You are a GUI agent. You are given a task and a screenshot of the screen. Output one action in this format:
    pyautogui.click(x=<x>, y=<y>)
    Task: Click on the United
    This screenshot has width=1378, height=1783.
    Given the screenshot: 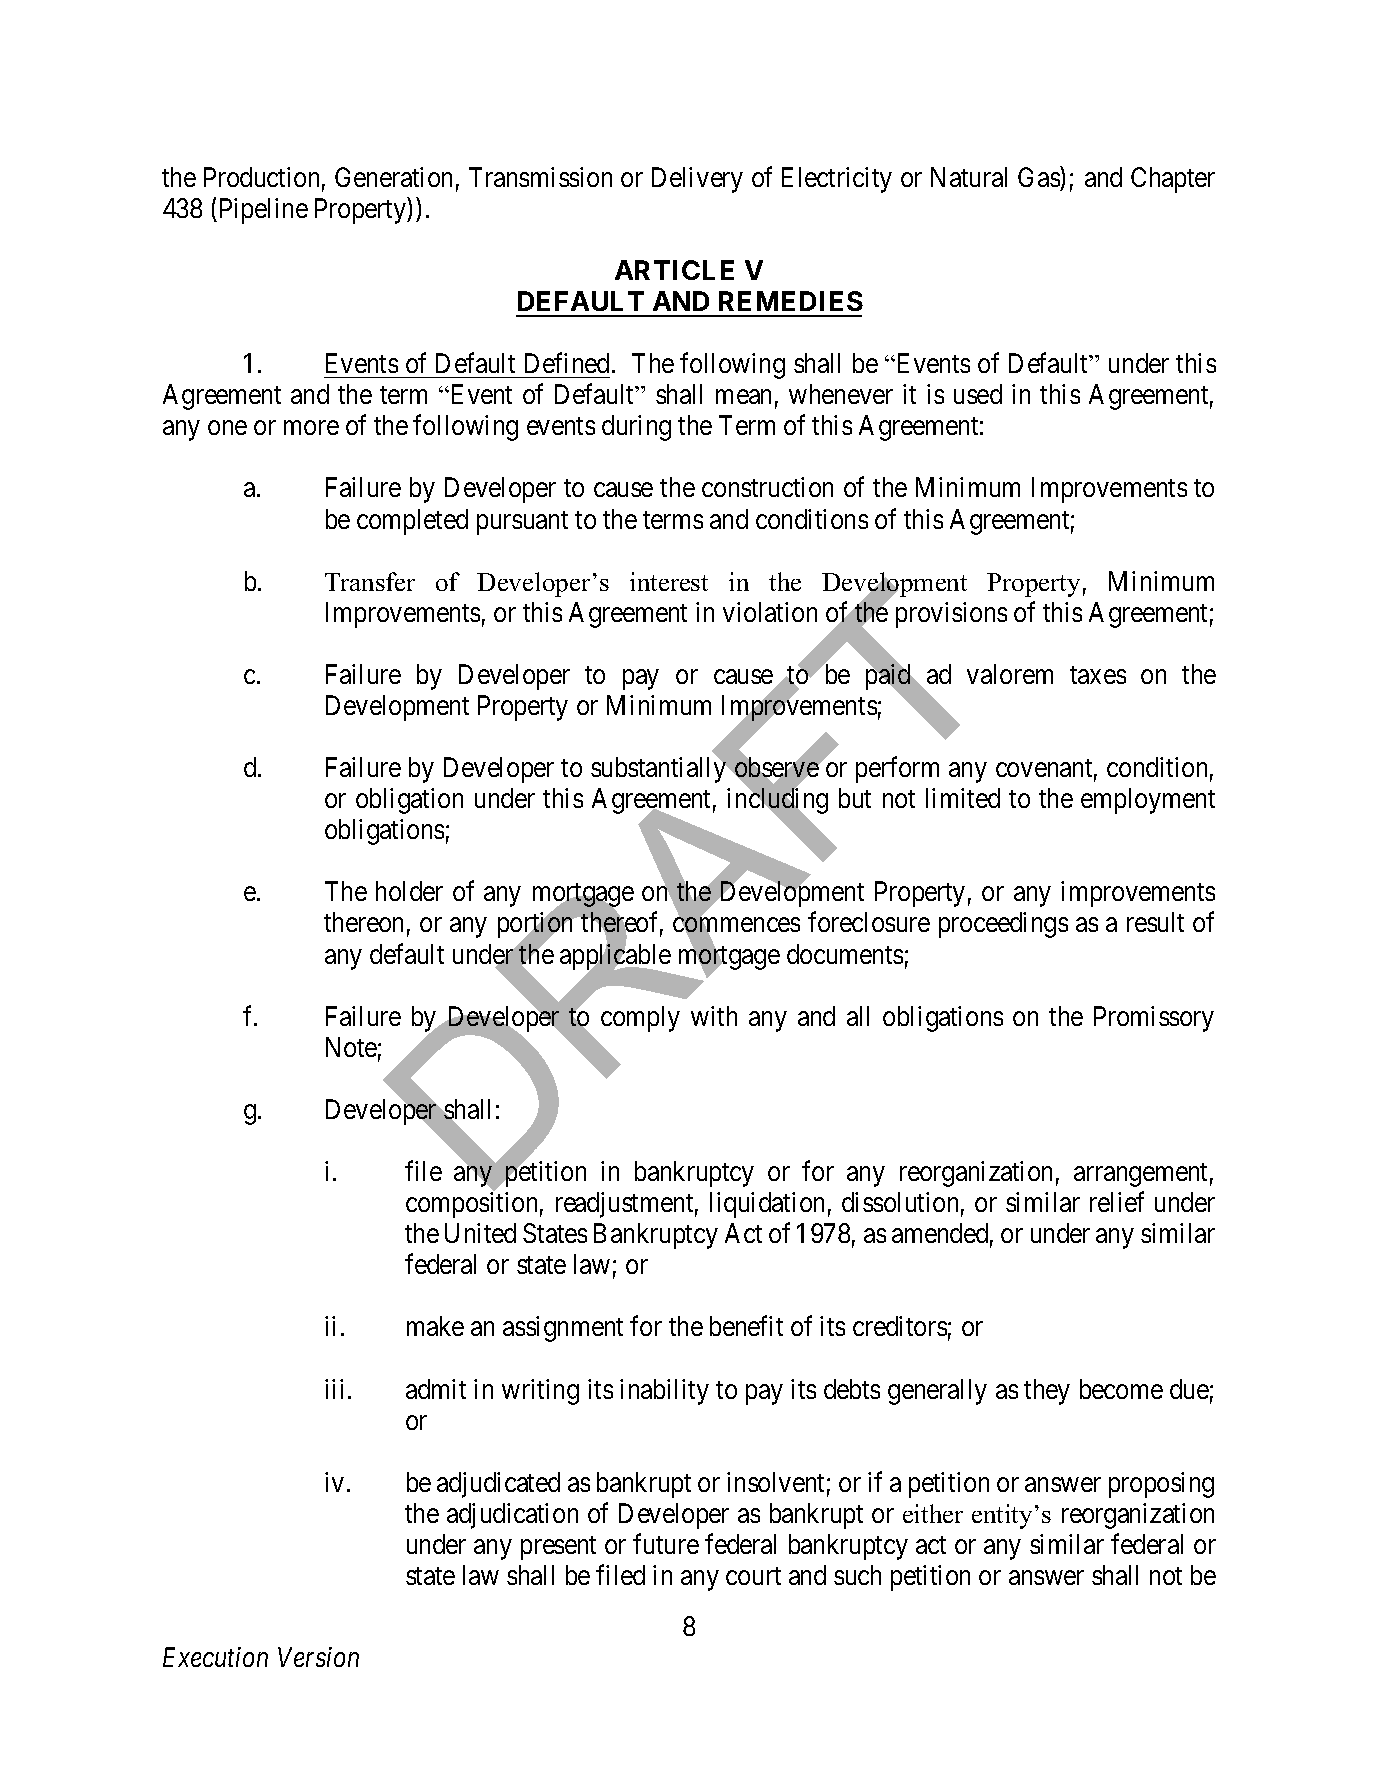 What is the action you would take?
    pyautogui.click(x=480, y=1233)
